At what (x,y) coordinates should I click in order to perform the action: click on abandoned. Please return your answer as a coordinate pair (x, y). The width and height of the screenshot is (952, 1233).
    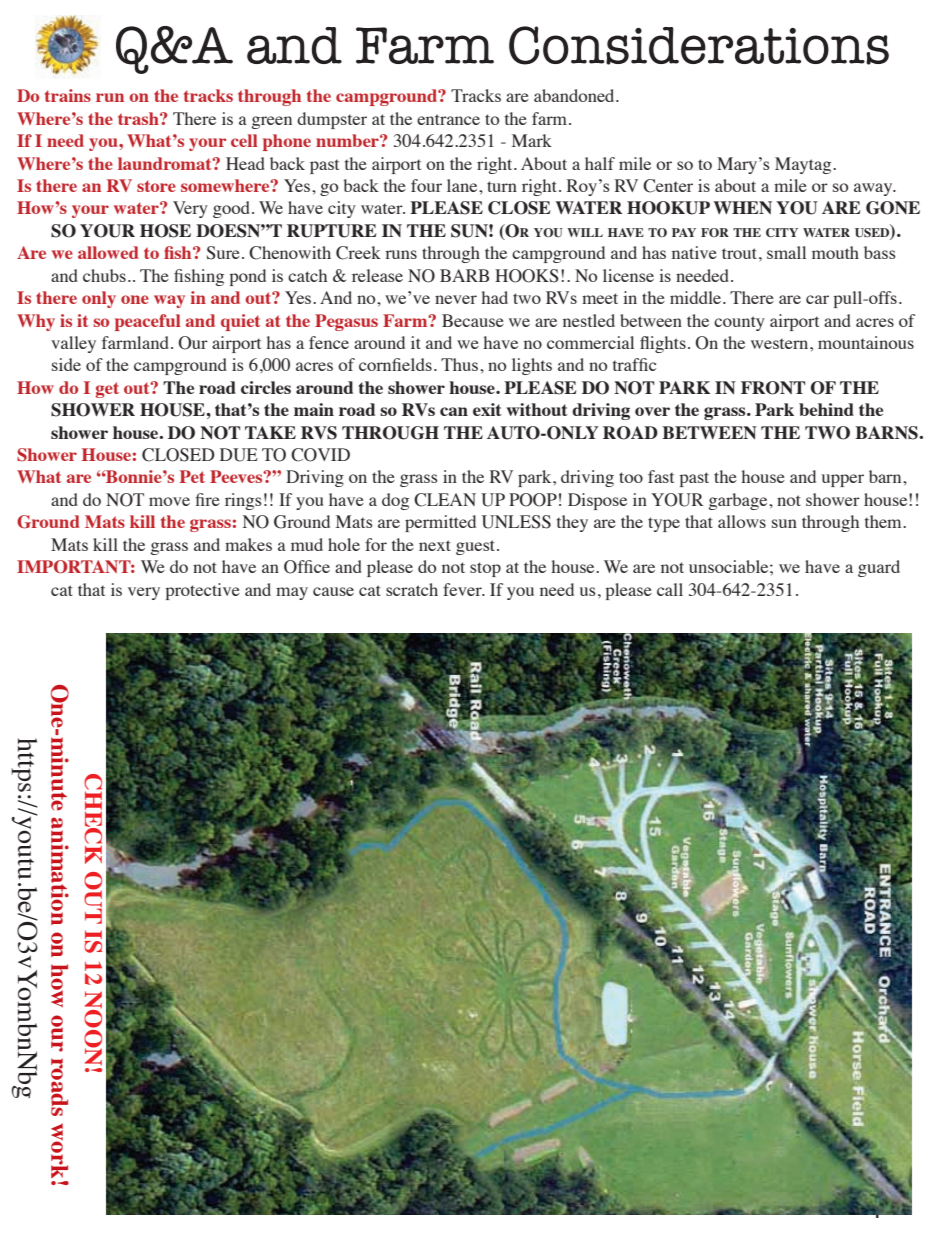
    Looking at the image, I should click on (575, 95).
